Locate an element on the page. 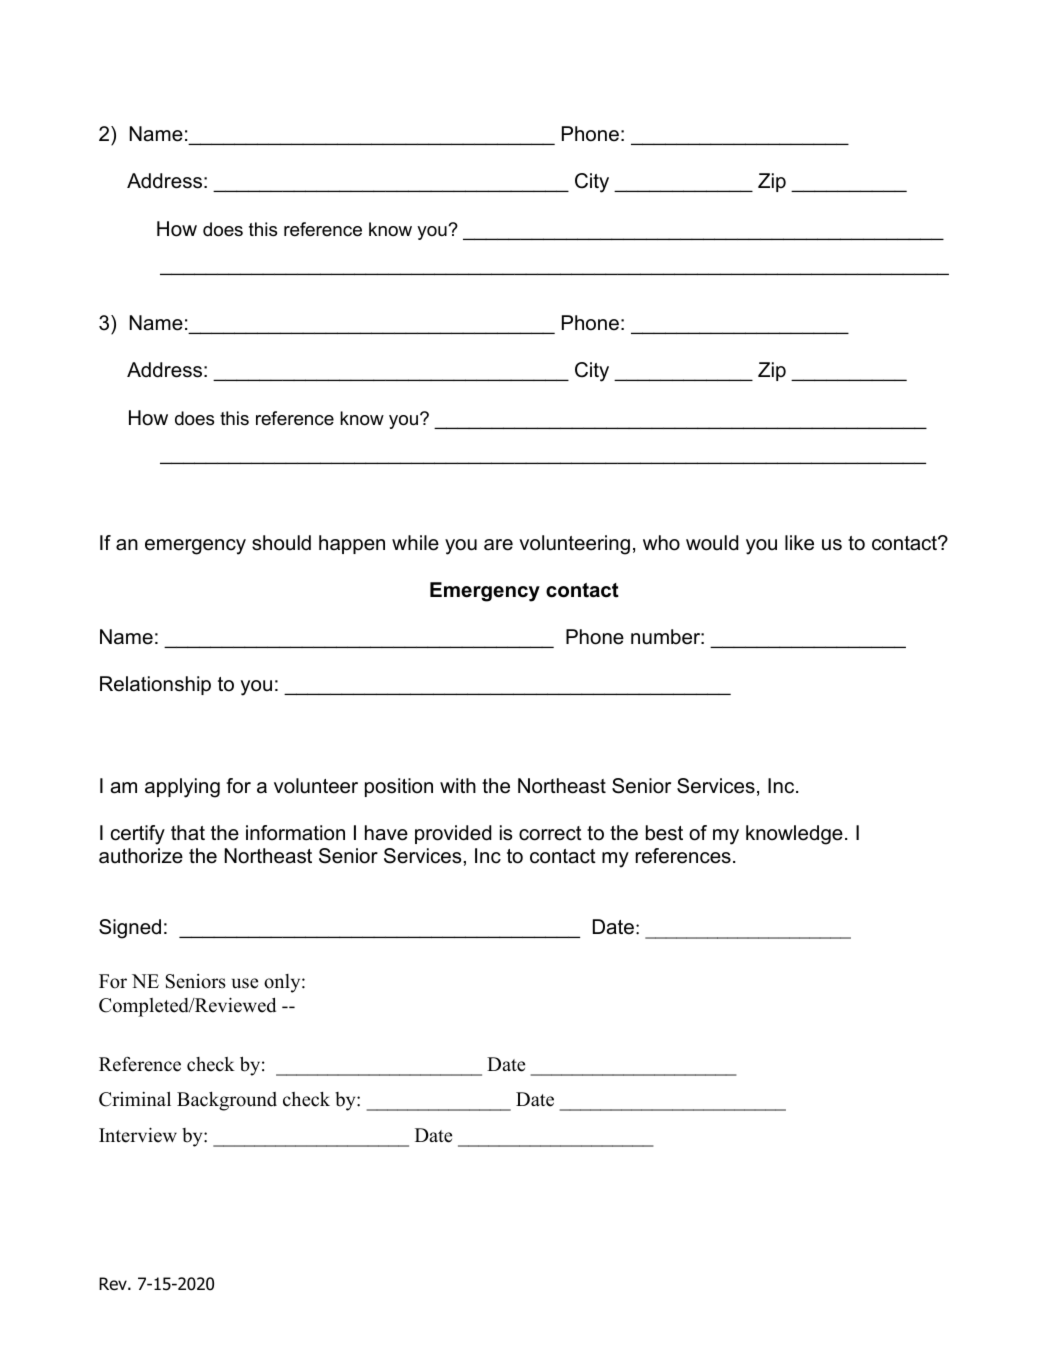 The image size is (1048, 1356). that is located at coordinates (188, 833).
